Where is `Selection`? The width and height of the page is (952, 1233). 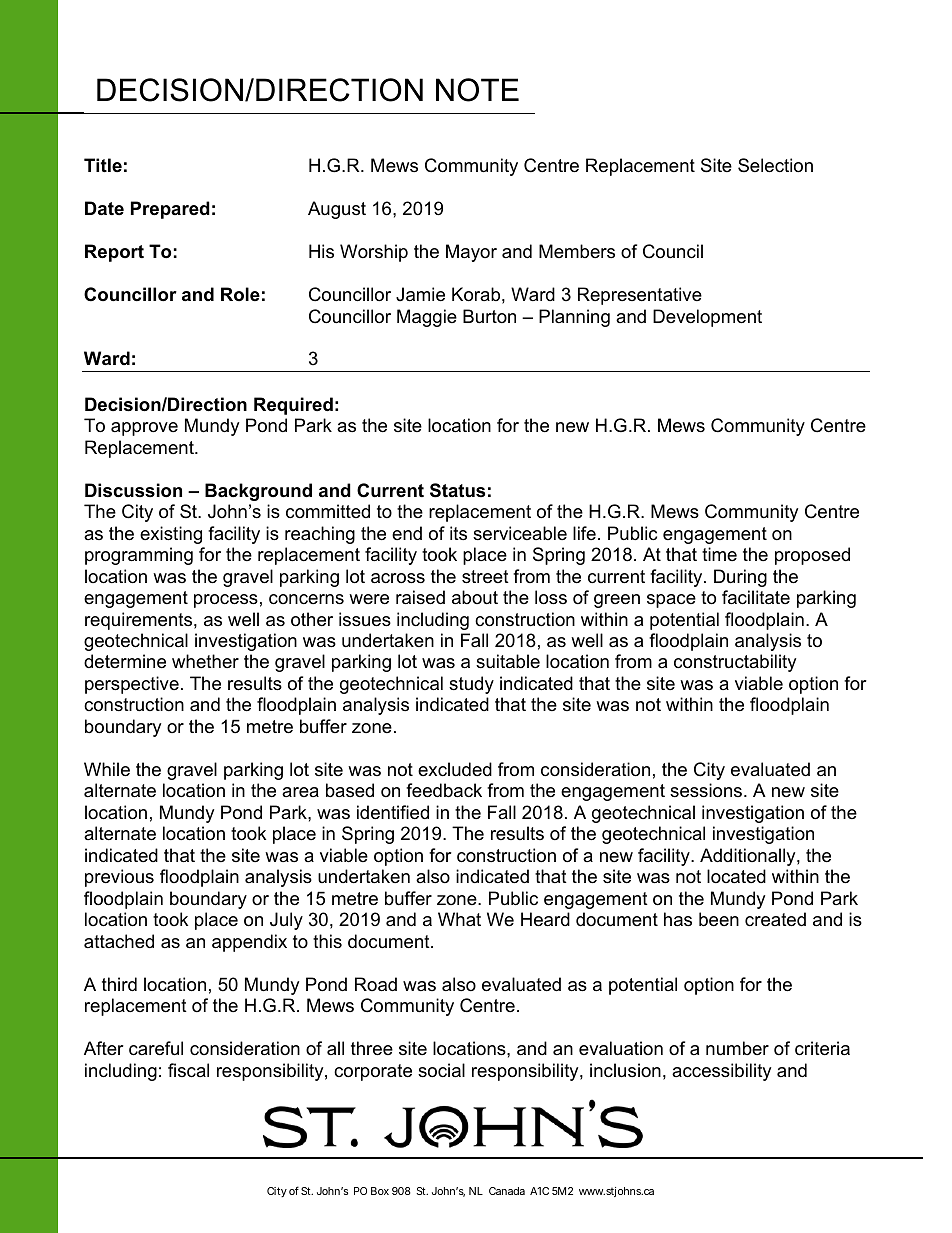
Selection is located at coordinates (775, 165).
